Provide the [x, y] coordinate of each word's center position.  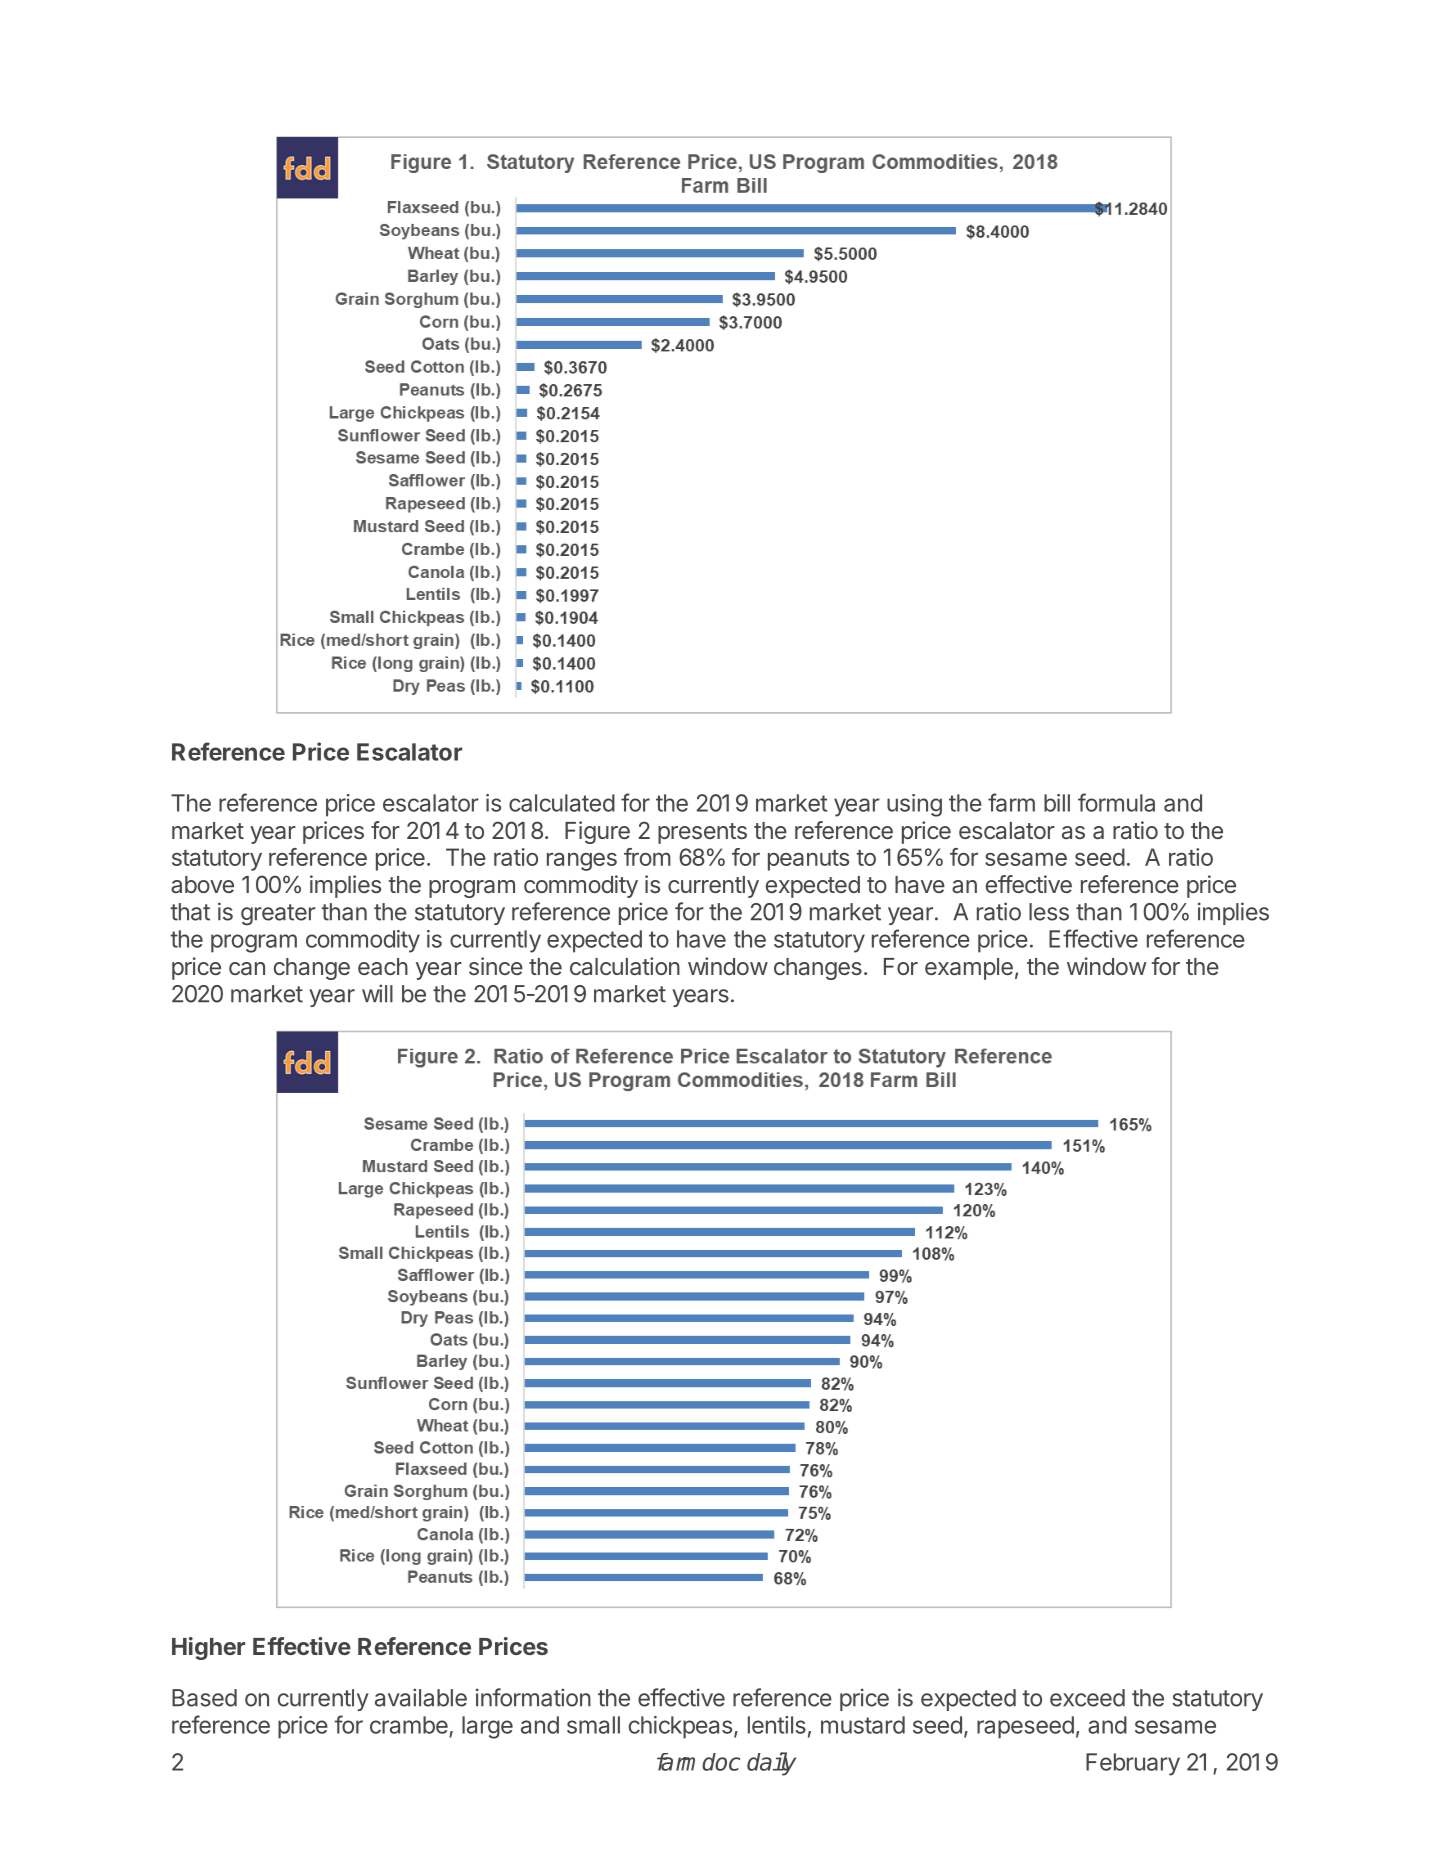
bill [1057, 803]
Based [204, 1698]
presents [702, 833]
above [202, 884]
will [377, 993]
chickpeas [680, 1727]
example [969, 969]
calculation [625, 966]
